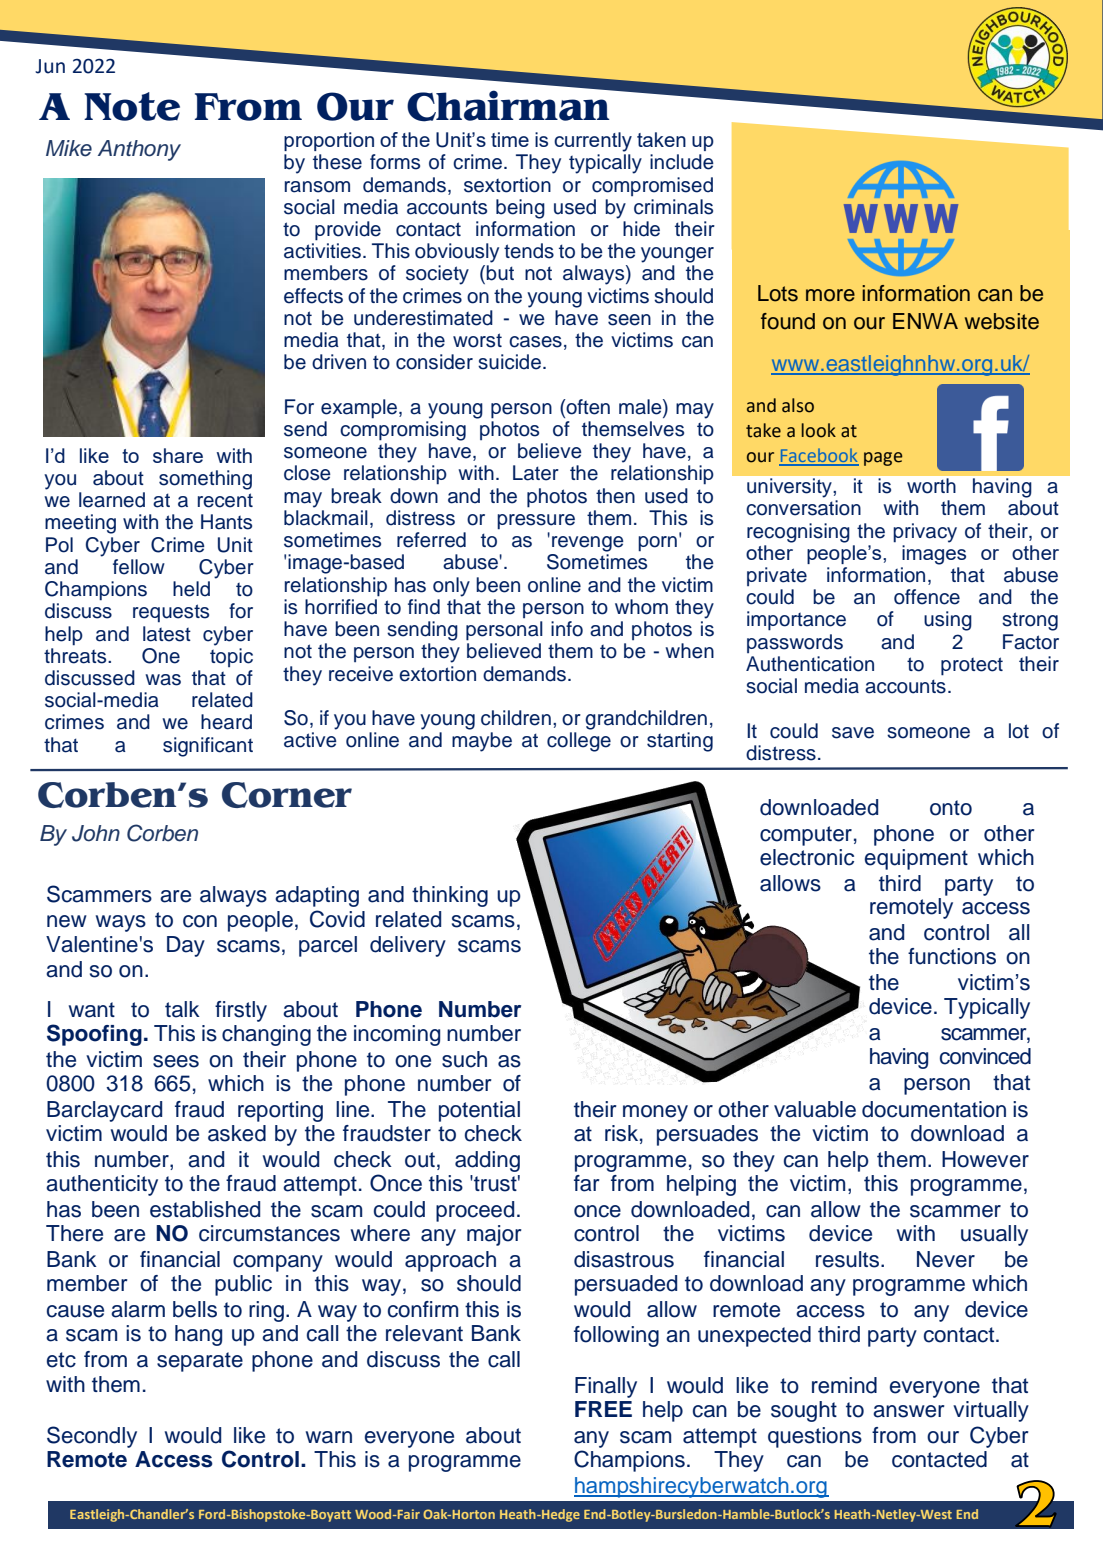  Describe the element at coordinates (509, 105) in the document. I see `Chairman` at that location.
